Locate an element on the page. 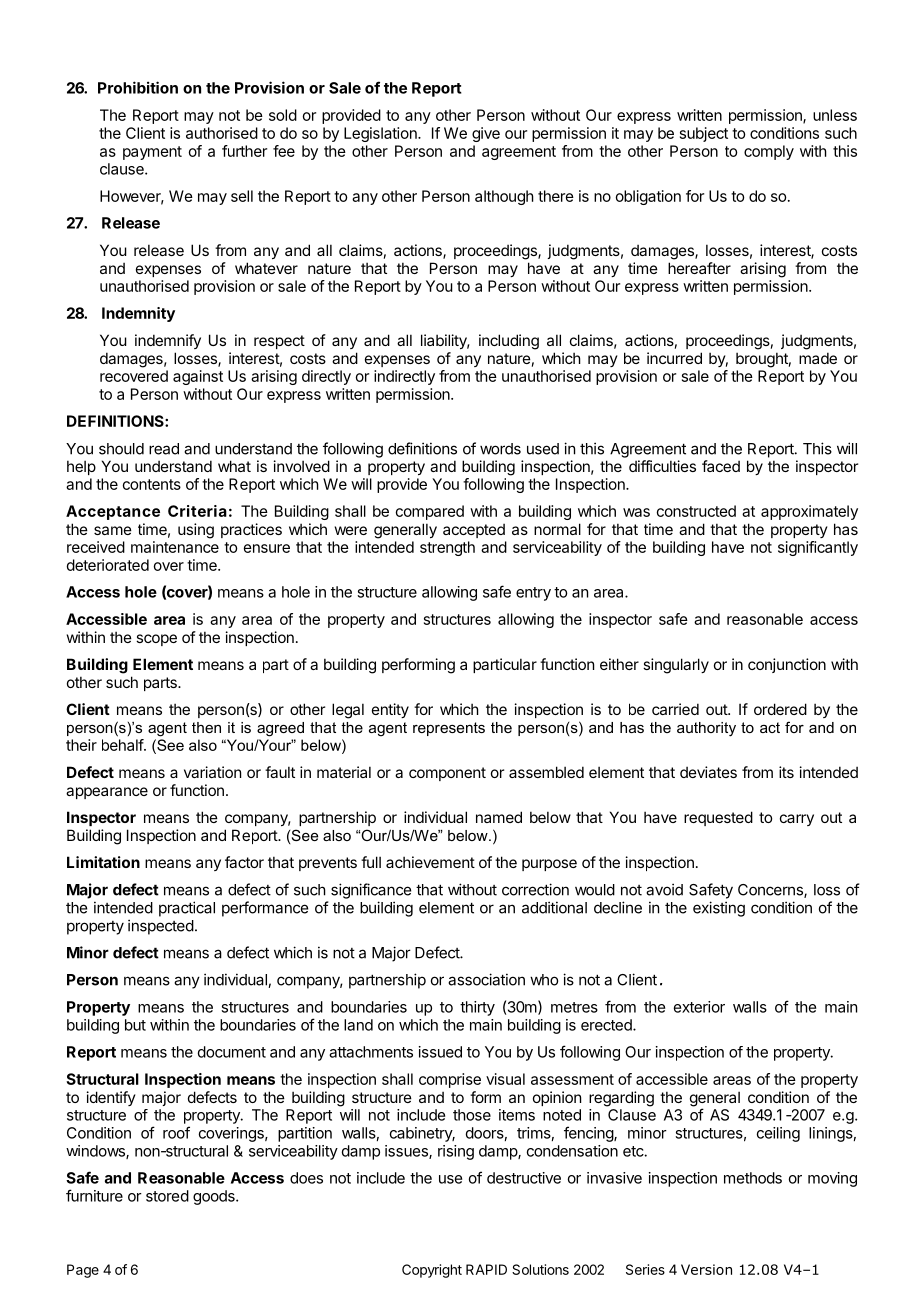  stored is located at coordinates (167, 1196).
